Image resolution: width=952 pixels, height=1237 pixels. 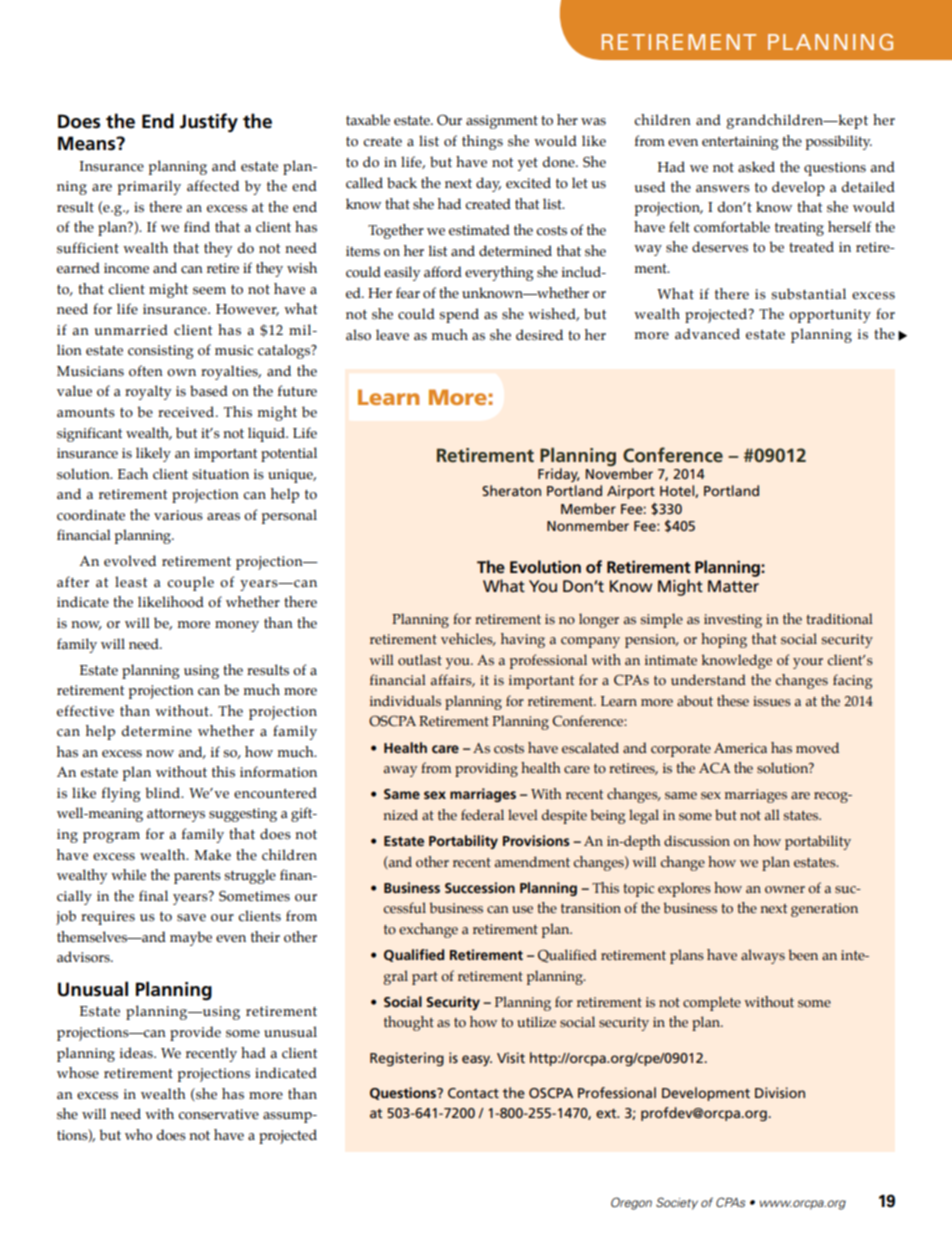 What do you see at coordinates (176, 815) in the document?
I see `attorneys` at bounding box center [176, 815].
